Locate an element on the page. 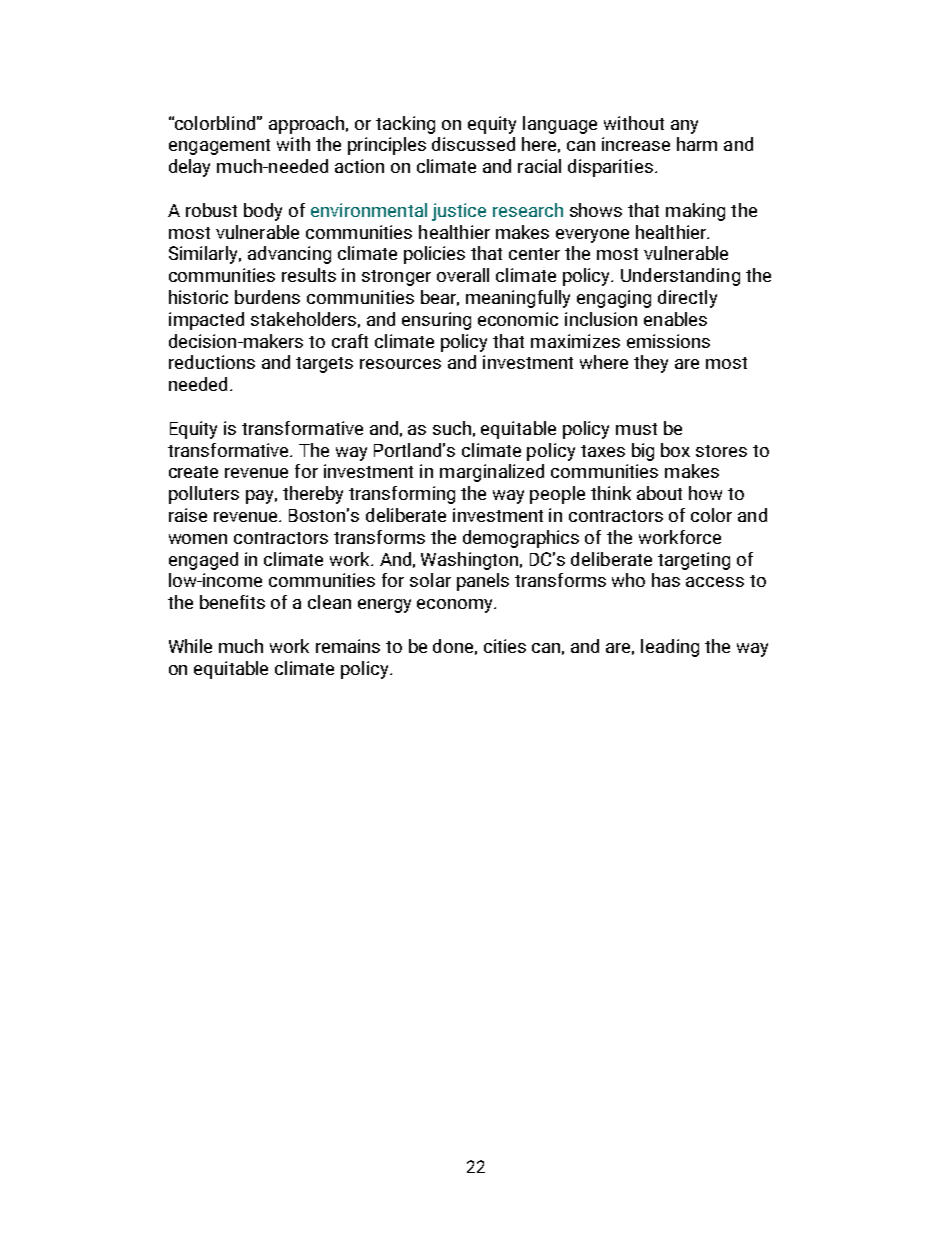 The image size is (952, 1233). polluters is located at coordinates (204, 495).
